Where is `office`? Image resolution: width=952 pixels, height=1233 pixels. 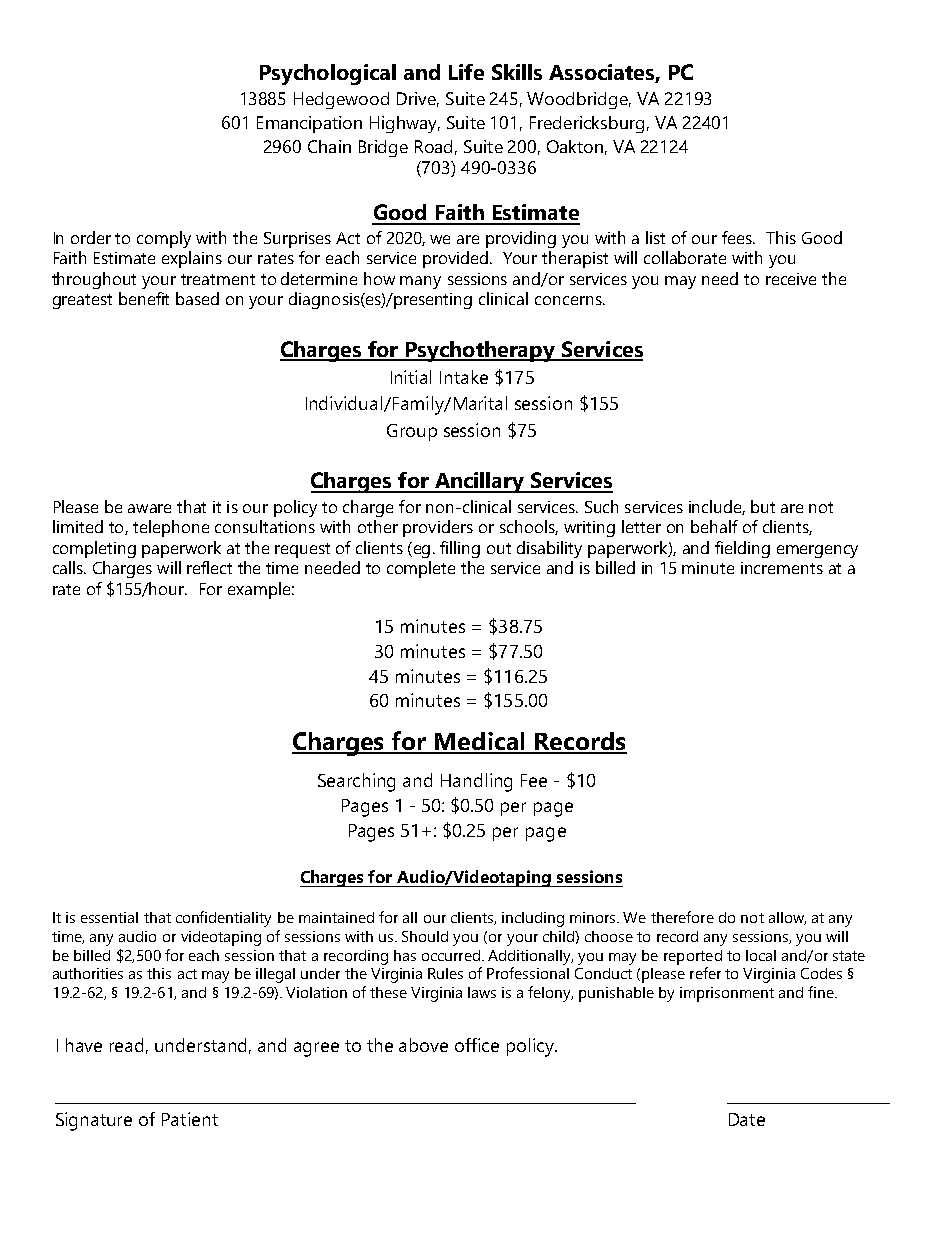 office is located at coordinates (477, 1045).
